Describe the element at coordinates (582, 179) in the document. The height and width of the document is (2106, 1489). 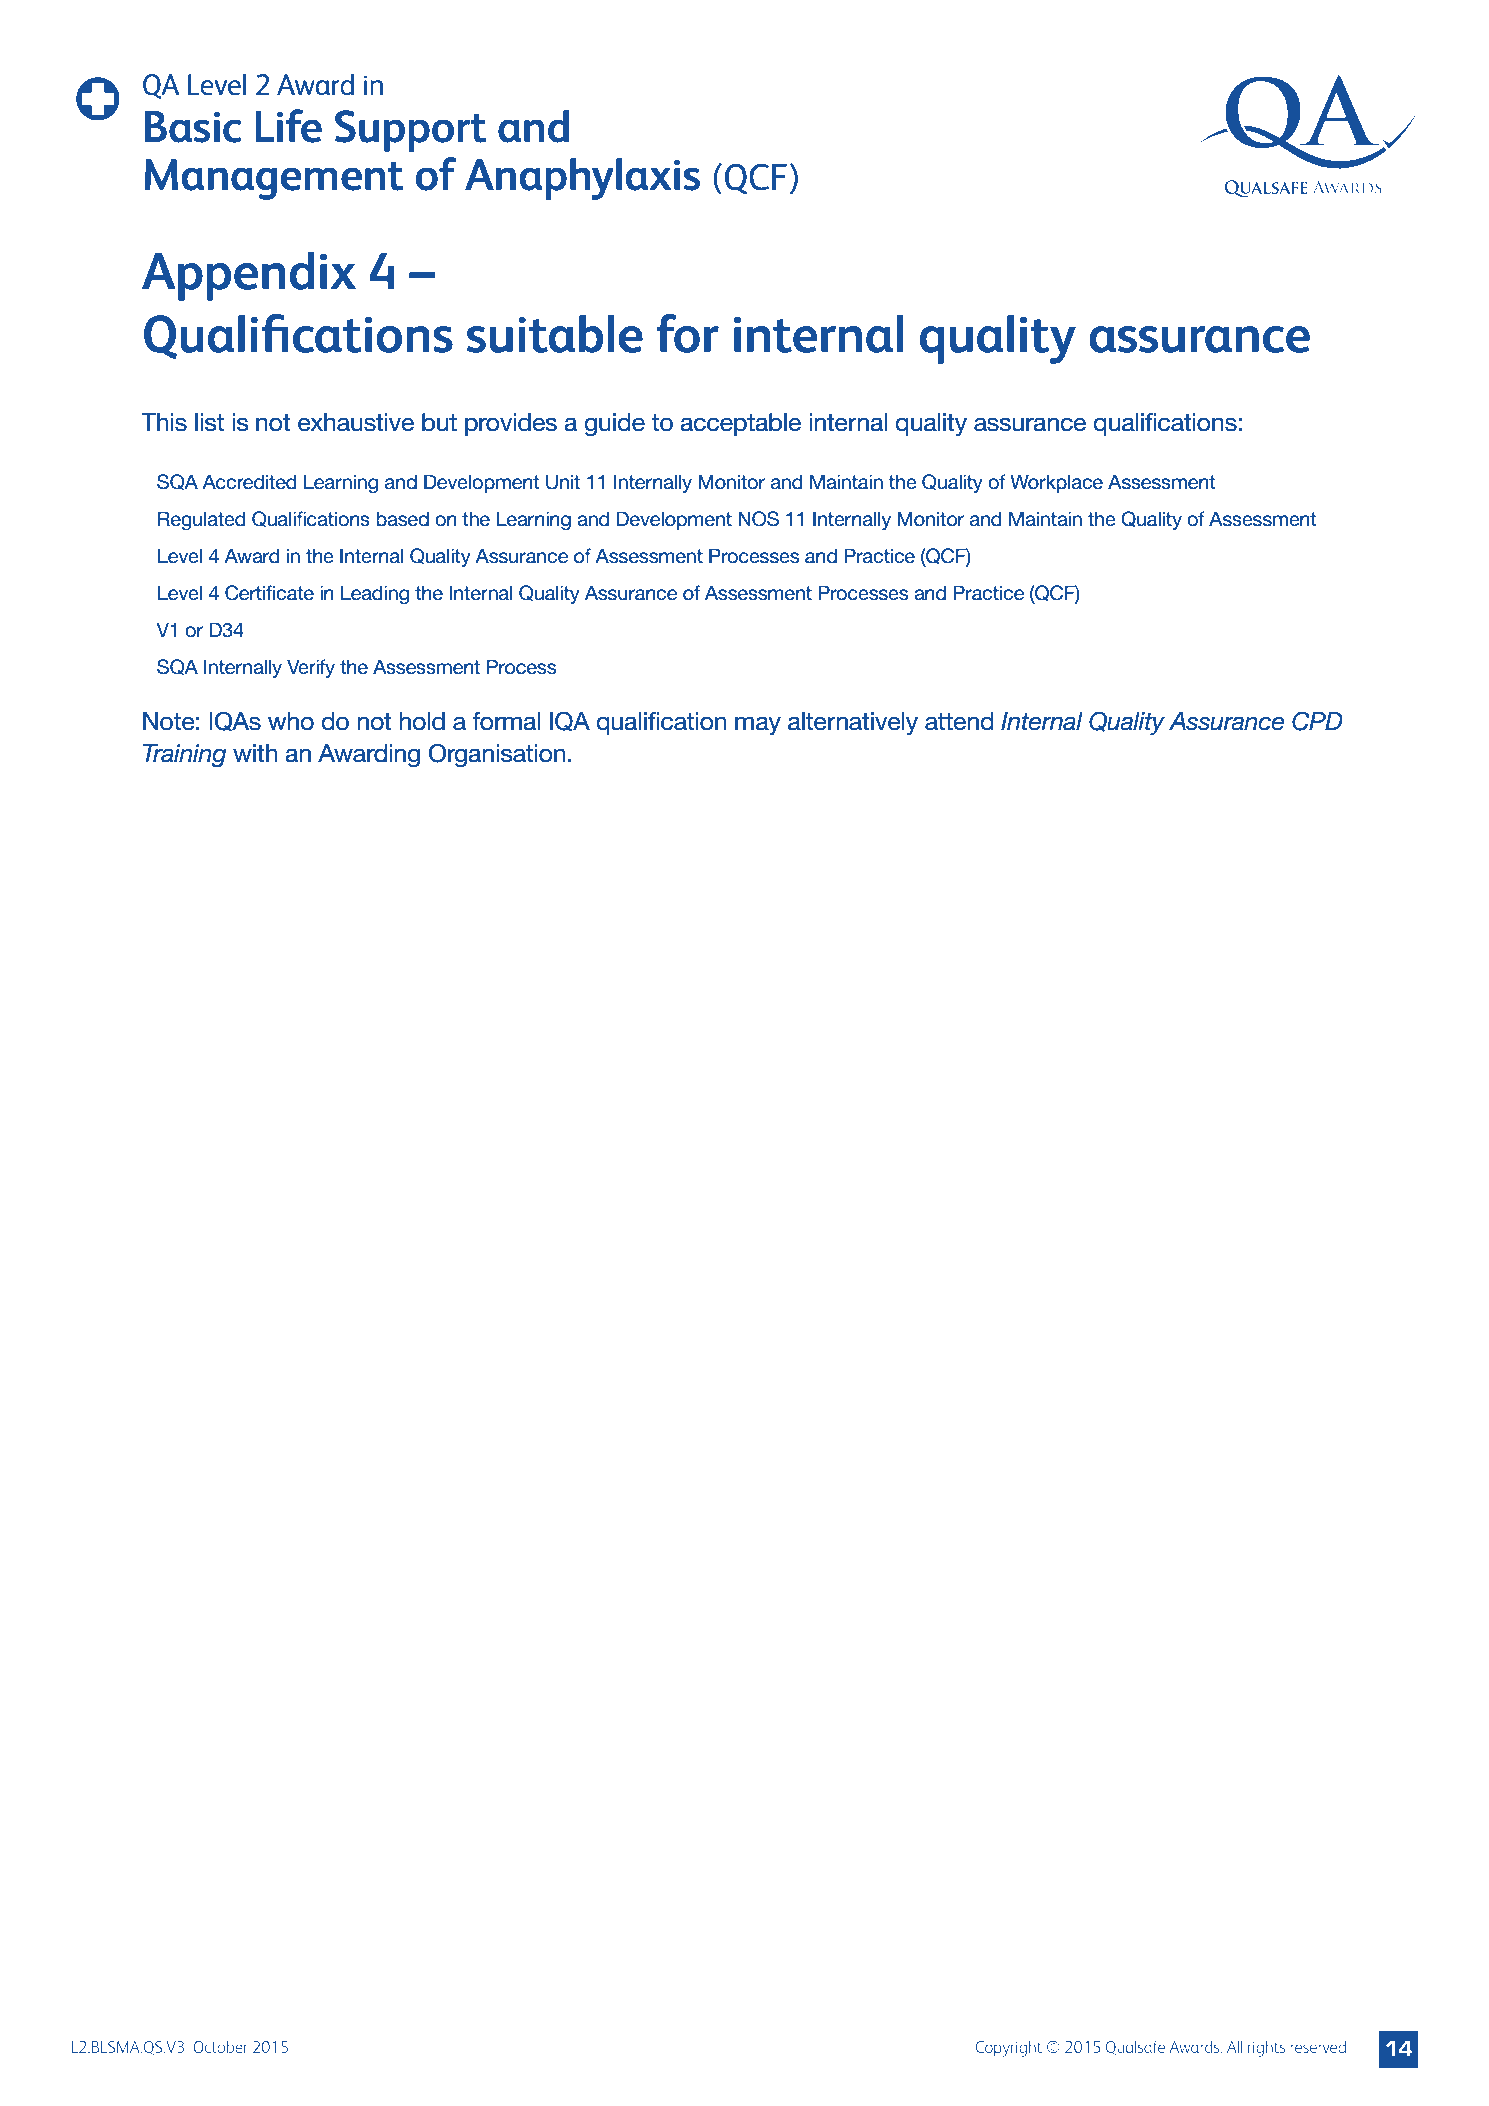
I see `Anaphylaxis` at that location.
